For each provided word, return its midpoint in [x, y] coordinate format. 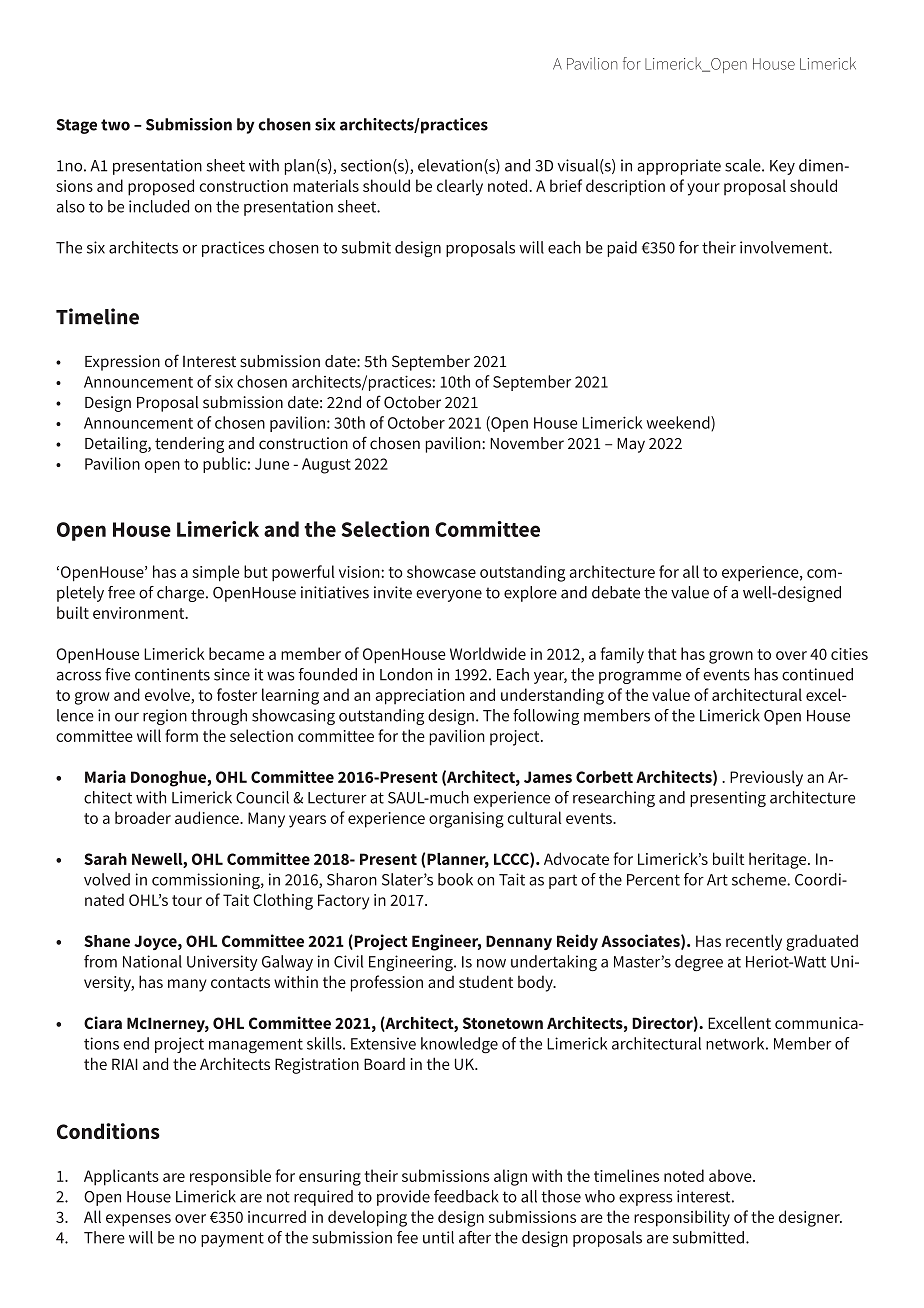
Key [782, 167]
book [455, 879]
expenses [138, 1220]
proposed [161, 187]
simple [215, 573]
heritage [779, 860]
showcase [441, 571]
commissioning [207, 881]
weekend [679, 423]
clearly [460, 187]
